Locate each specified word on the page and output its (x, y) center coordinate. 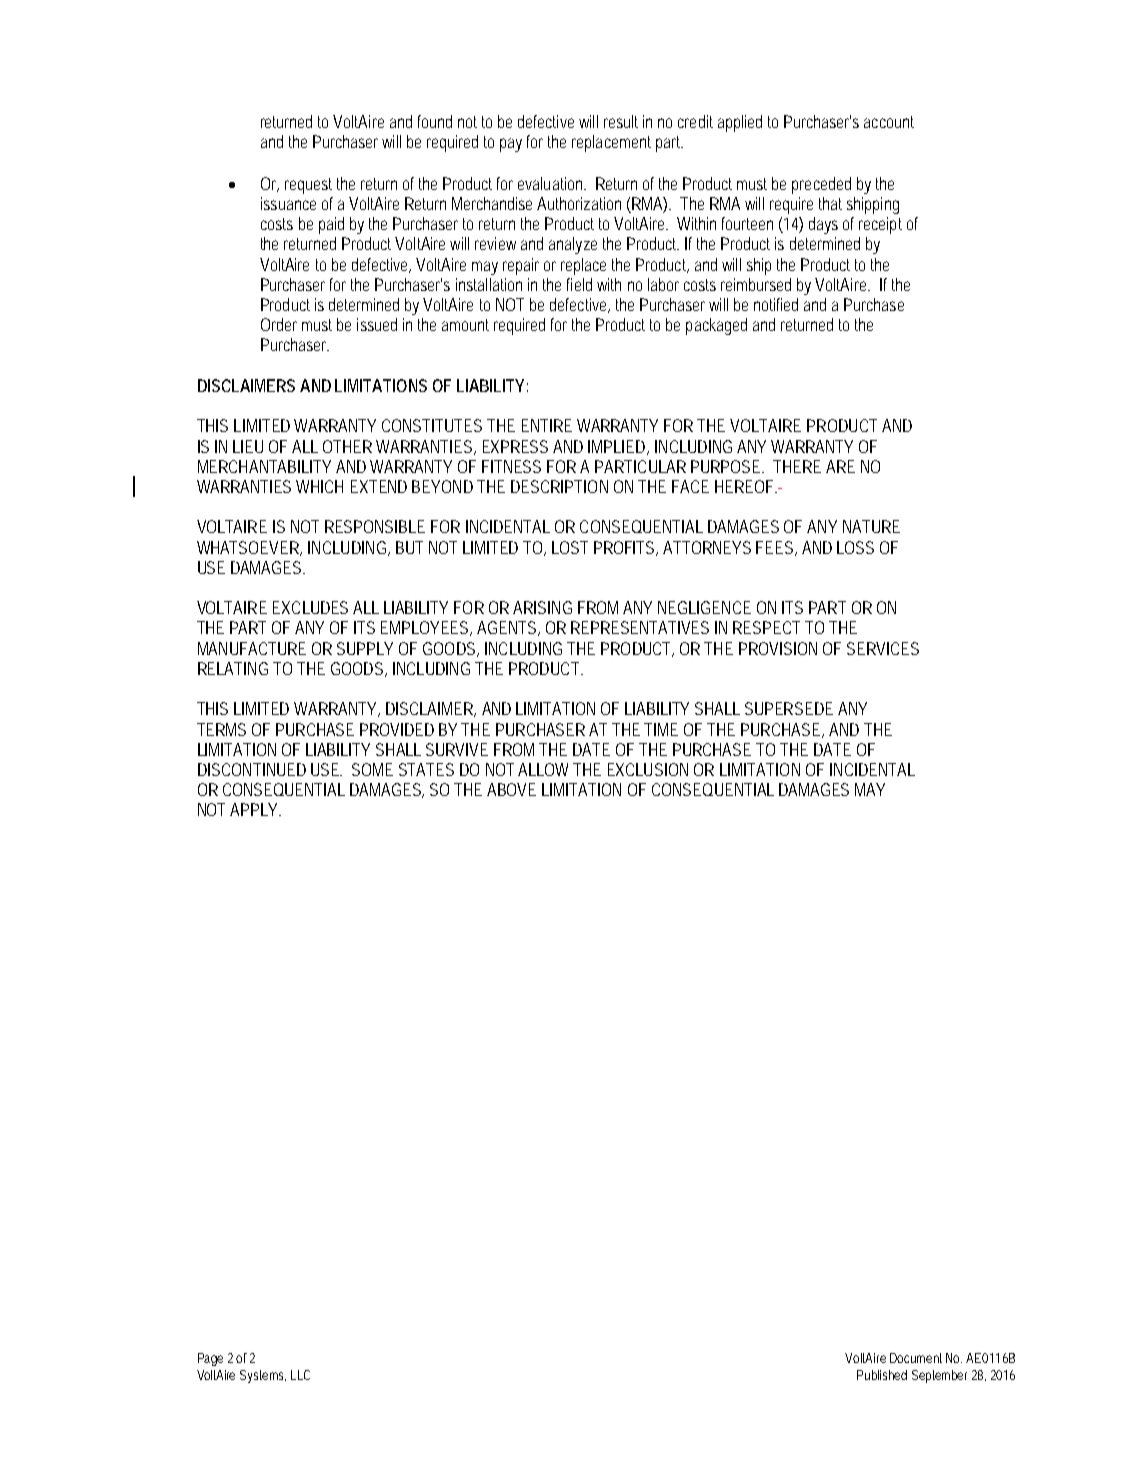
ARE (840, 466)
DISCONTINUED (252, 769)
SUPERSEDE (789, 708)
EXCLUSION (648, 769)
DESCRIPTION (559, 486)
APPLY (255, 809)
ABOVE (511, 789)
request (308, 186)
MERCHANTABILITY (264, 466)
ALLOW (546, 769)
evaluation (552, 183)
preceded (821, 185)
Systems (263, 1376)
